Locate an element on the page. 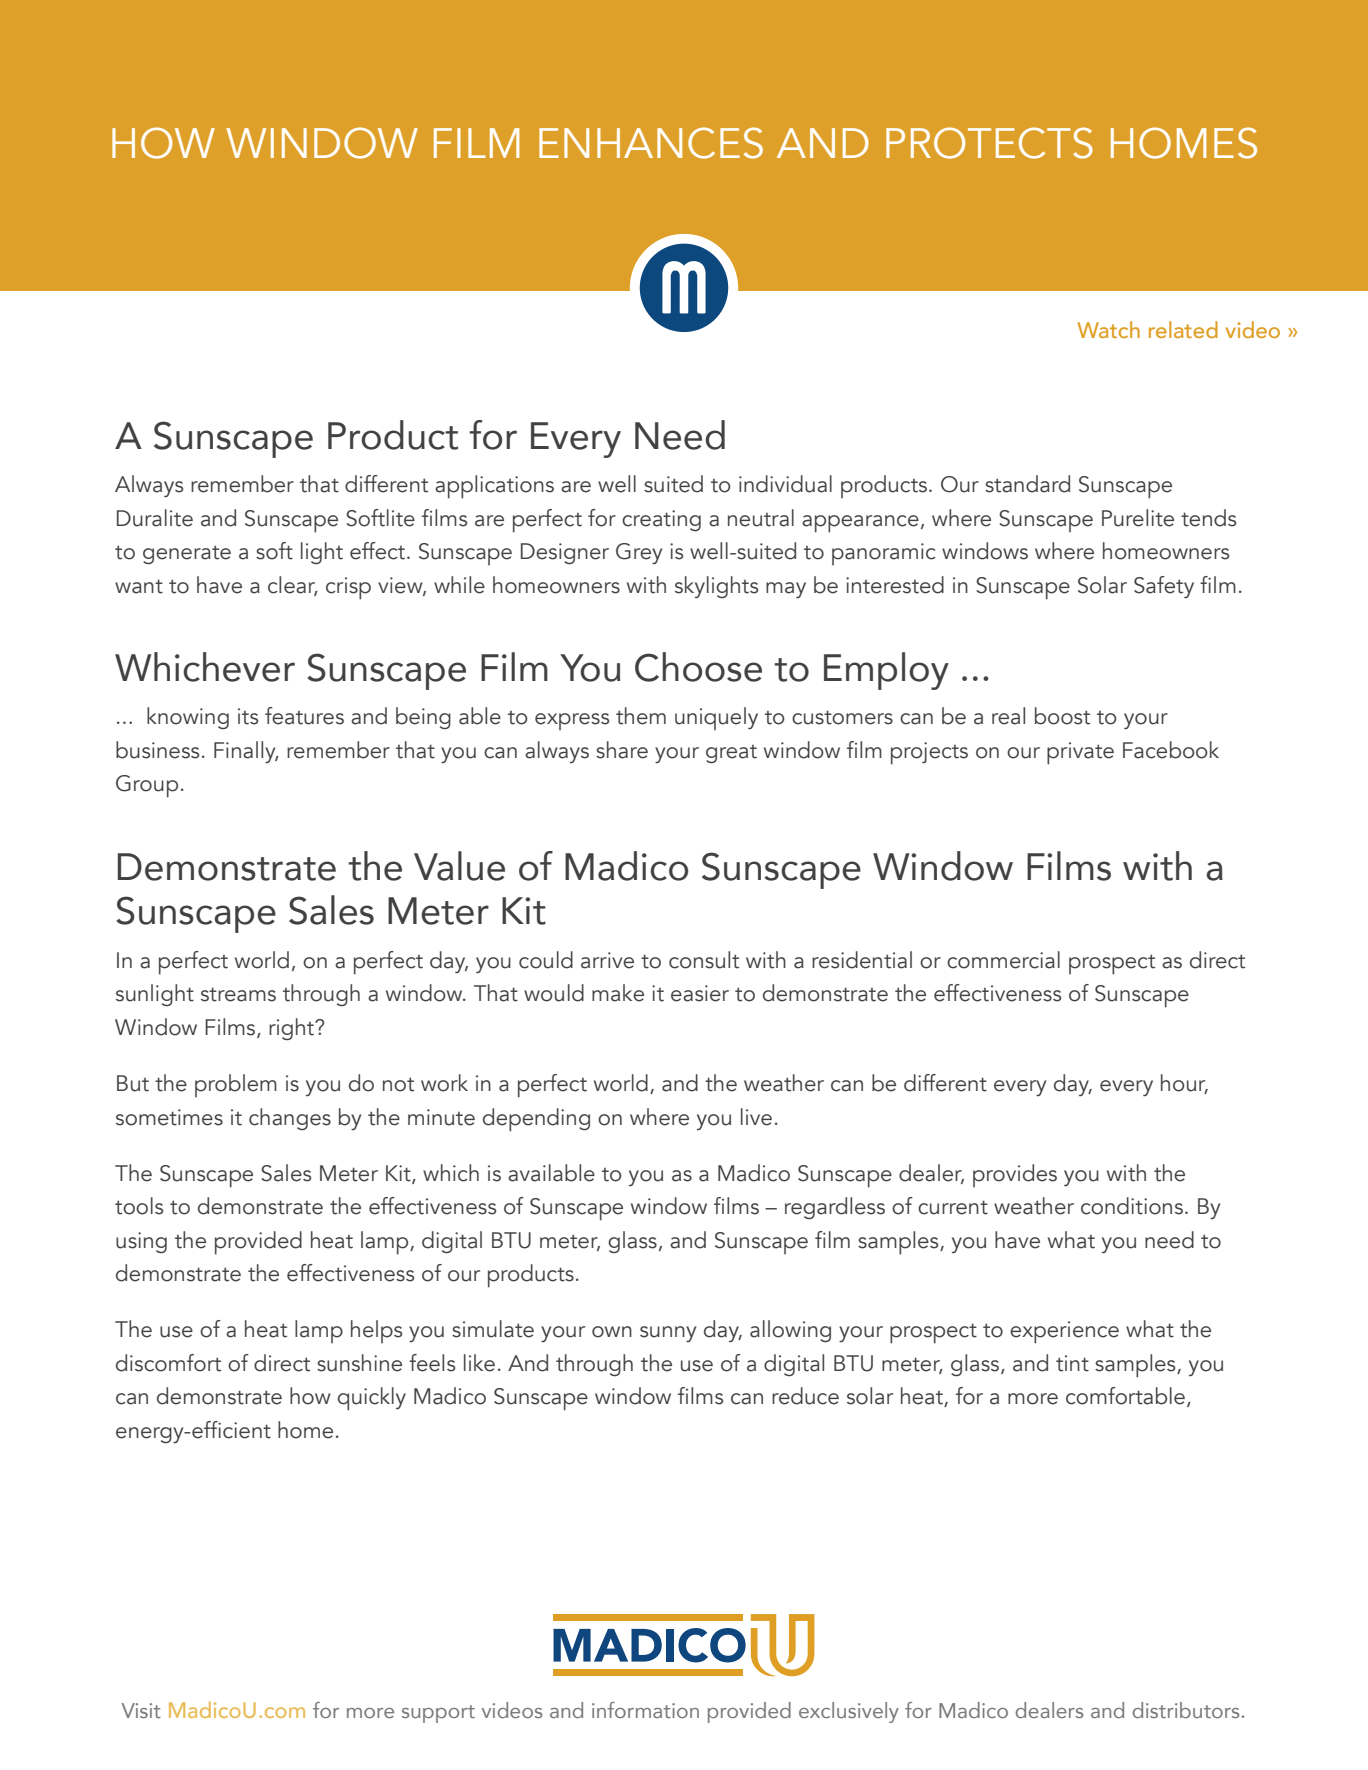 The width and height of the document is (1368, 1770). ENHANCES is located at coordinates (651, 143).
